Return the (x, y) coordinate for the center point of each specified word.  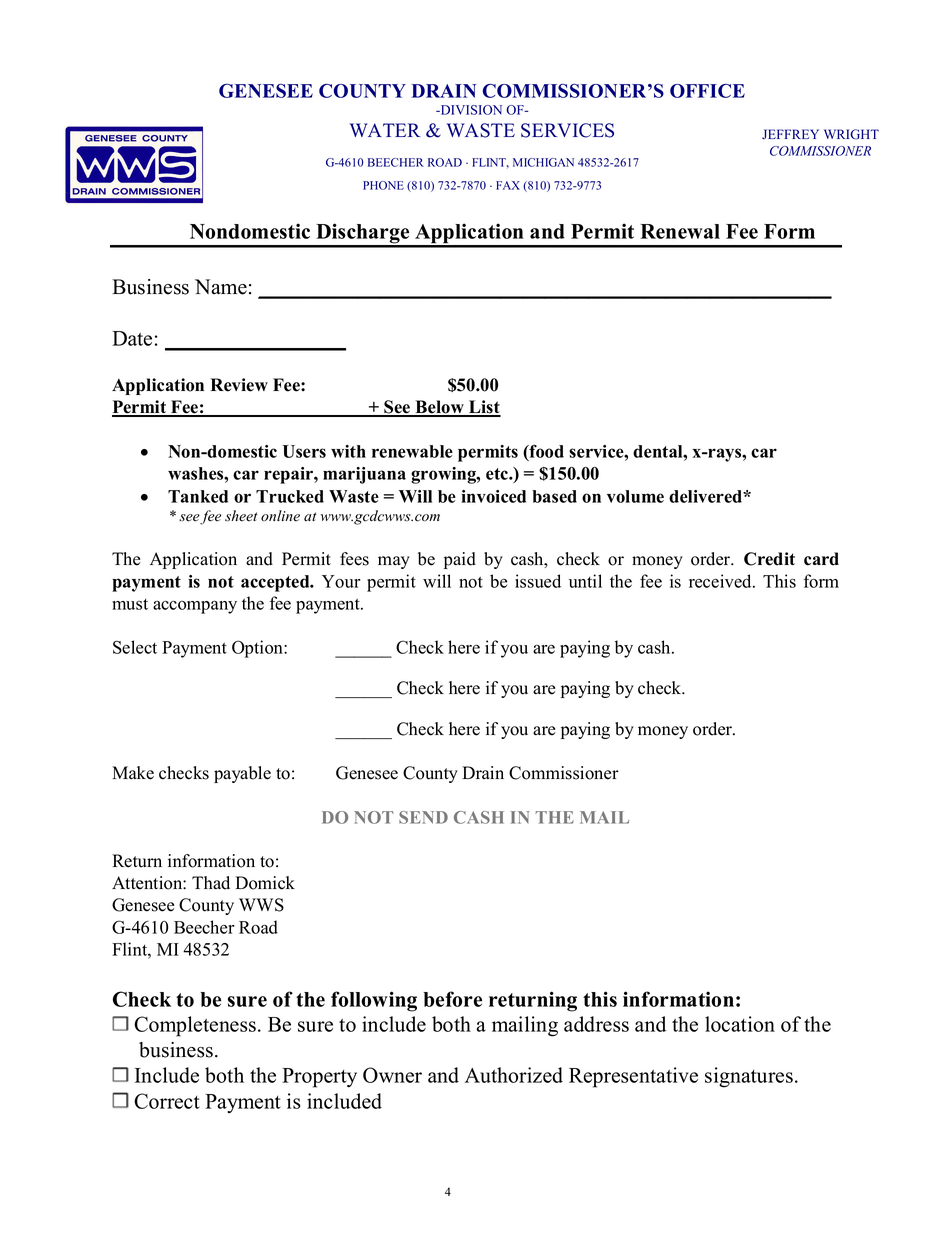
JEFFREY (790, 134)
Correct (167, 1101)
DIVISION (470, 110)
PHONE (383, 185)
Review (239, 385)
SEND (423, 817)
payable (242, 774)
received (721, 581)
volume (635, 496)
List (484, 408)
